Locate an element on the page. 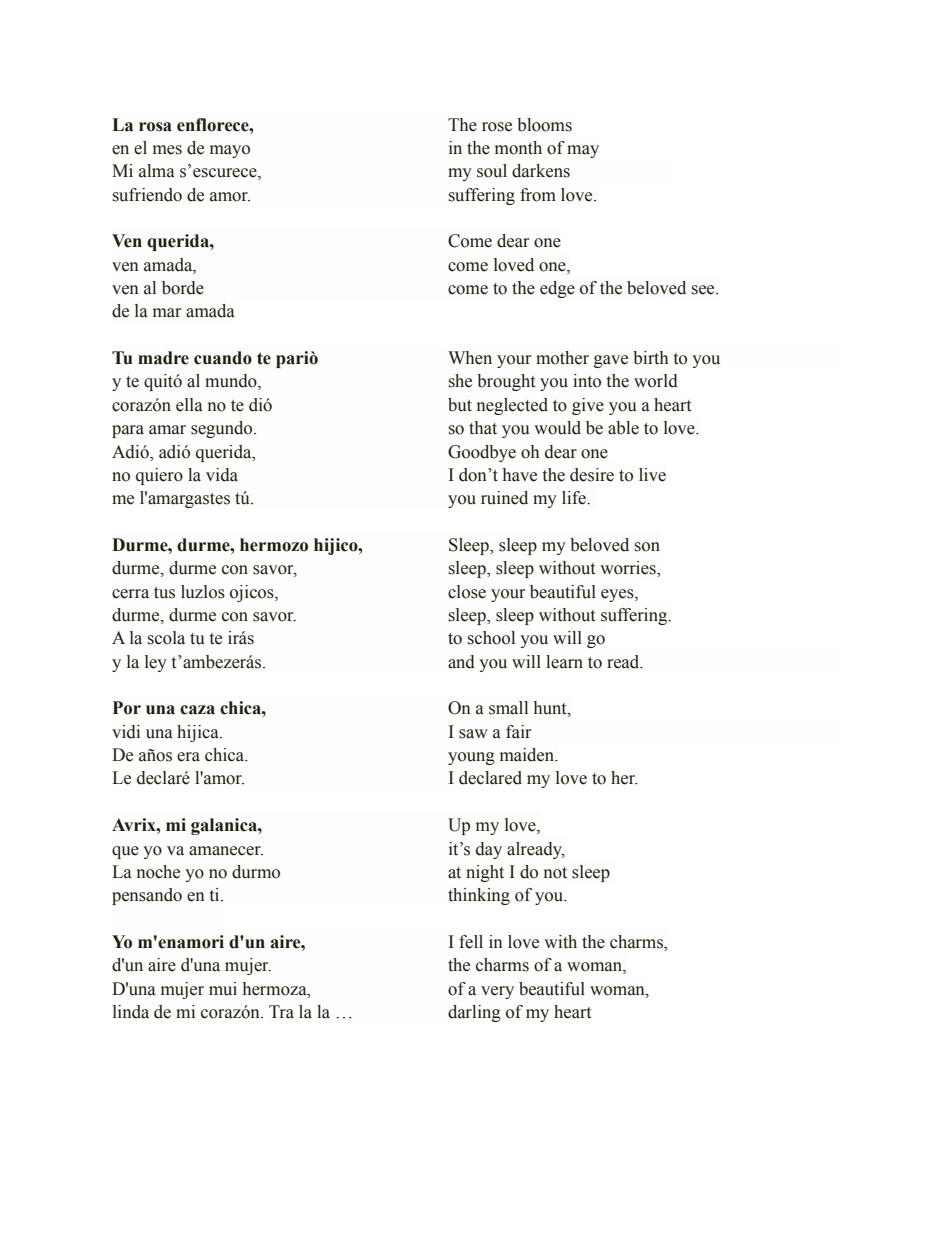  blooms is located at coordinates (544, 125).
